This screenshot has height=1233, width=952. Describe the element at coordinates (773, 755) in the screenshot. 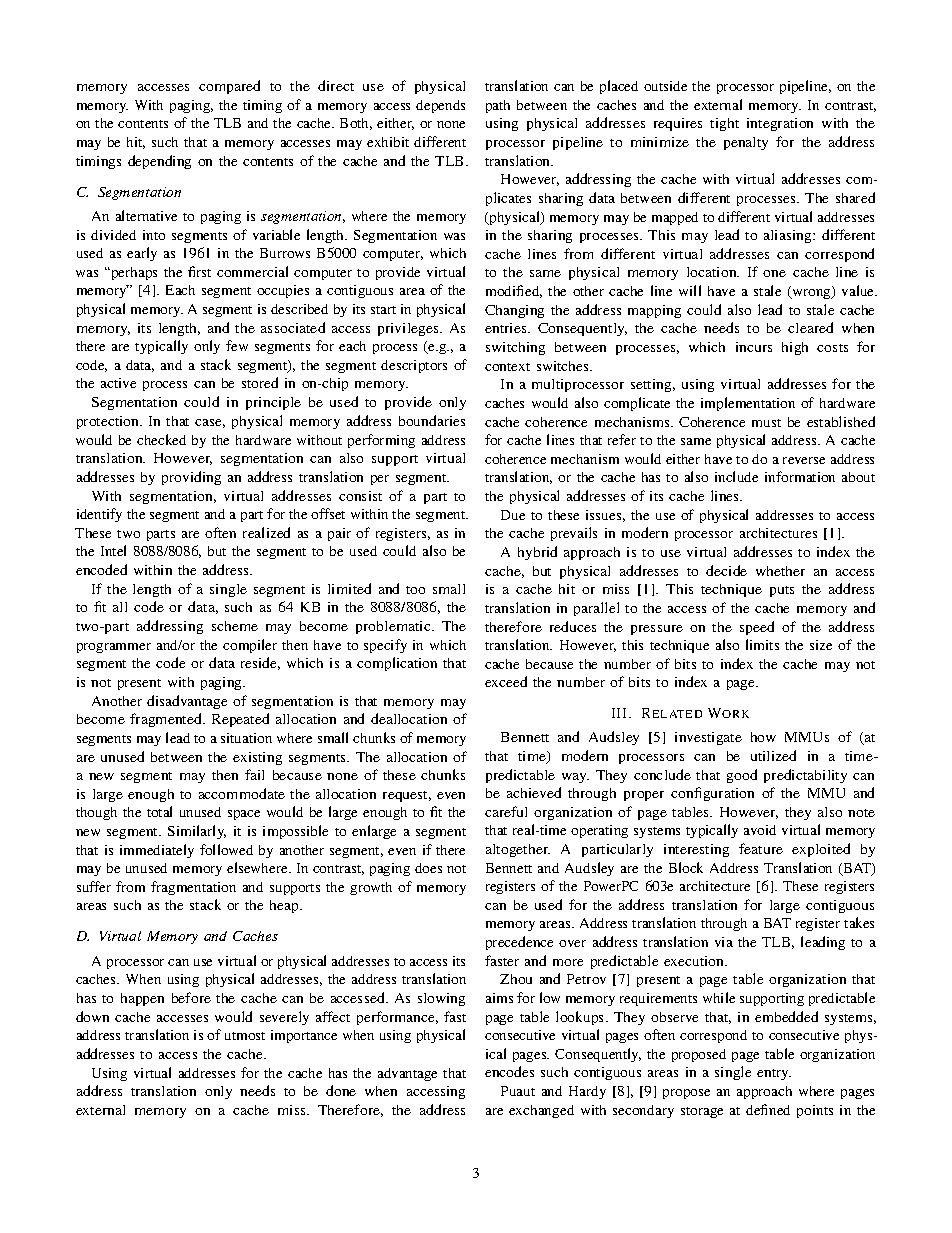

I see `utilized` at that location.
